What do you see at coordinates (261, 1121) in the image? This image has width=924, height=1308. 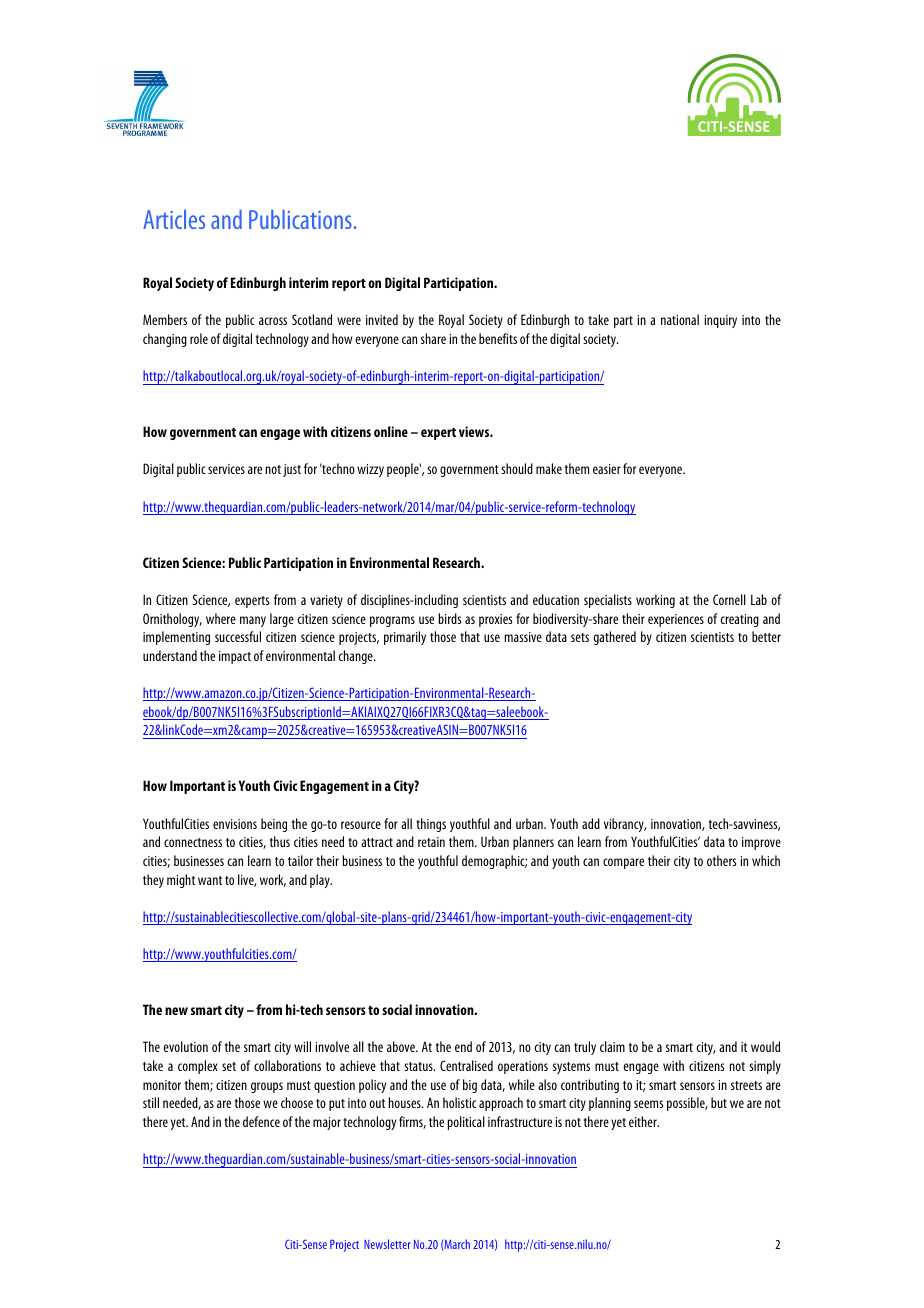 I see `defence` at bounding box center [261, 1121].
